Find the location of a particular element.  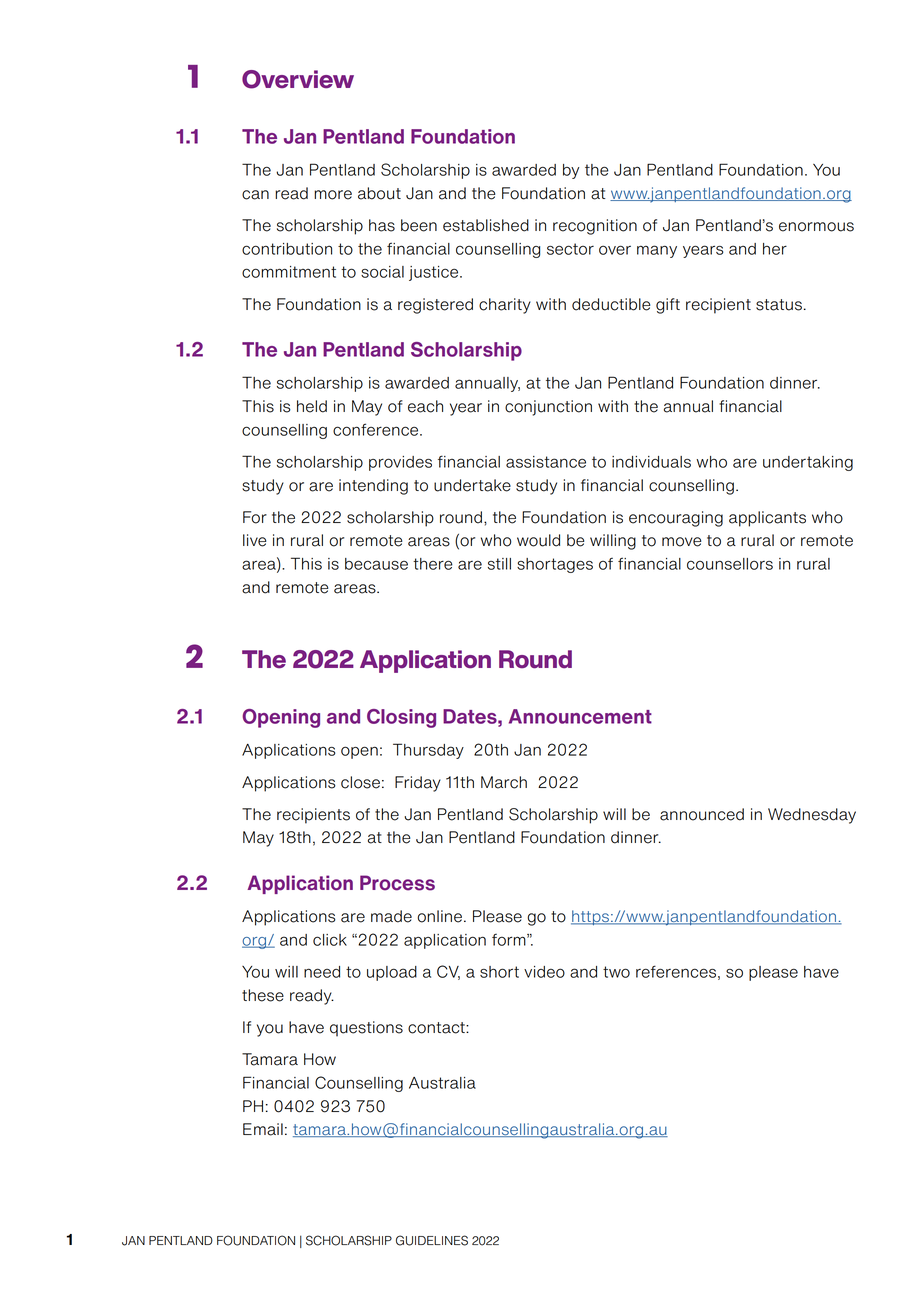

sector is located at coordinates (570, 249).
